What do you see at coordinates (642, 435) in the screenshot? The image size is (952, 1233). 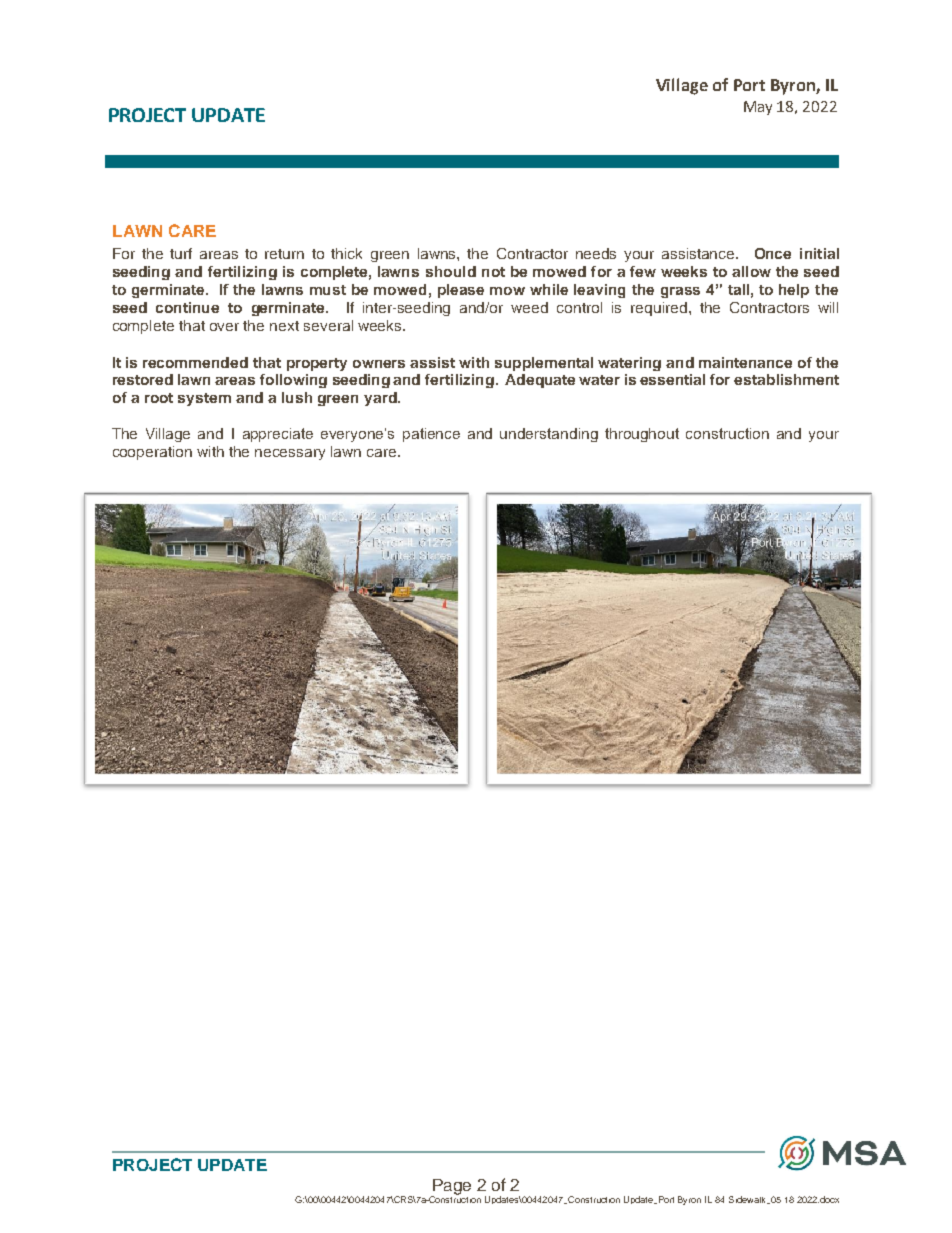 I see `throughout` at bounding box center [642, 435].
